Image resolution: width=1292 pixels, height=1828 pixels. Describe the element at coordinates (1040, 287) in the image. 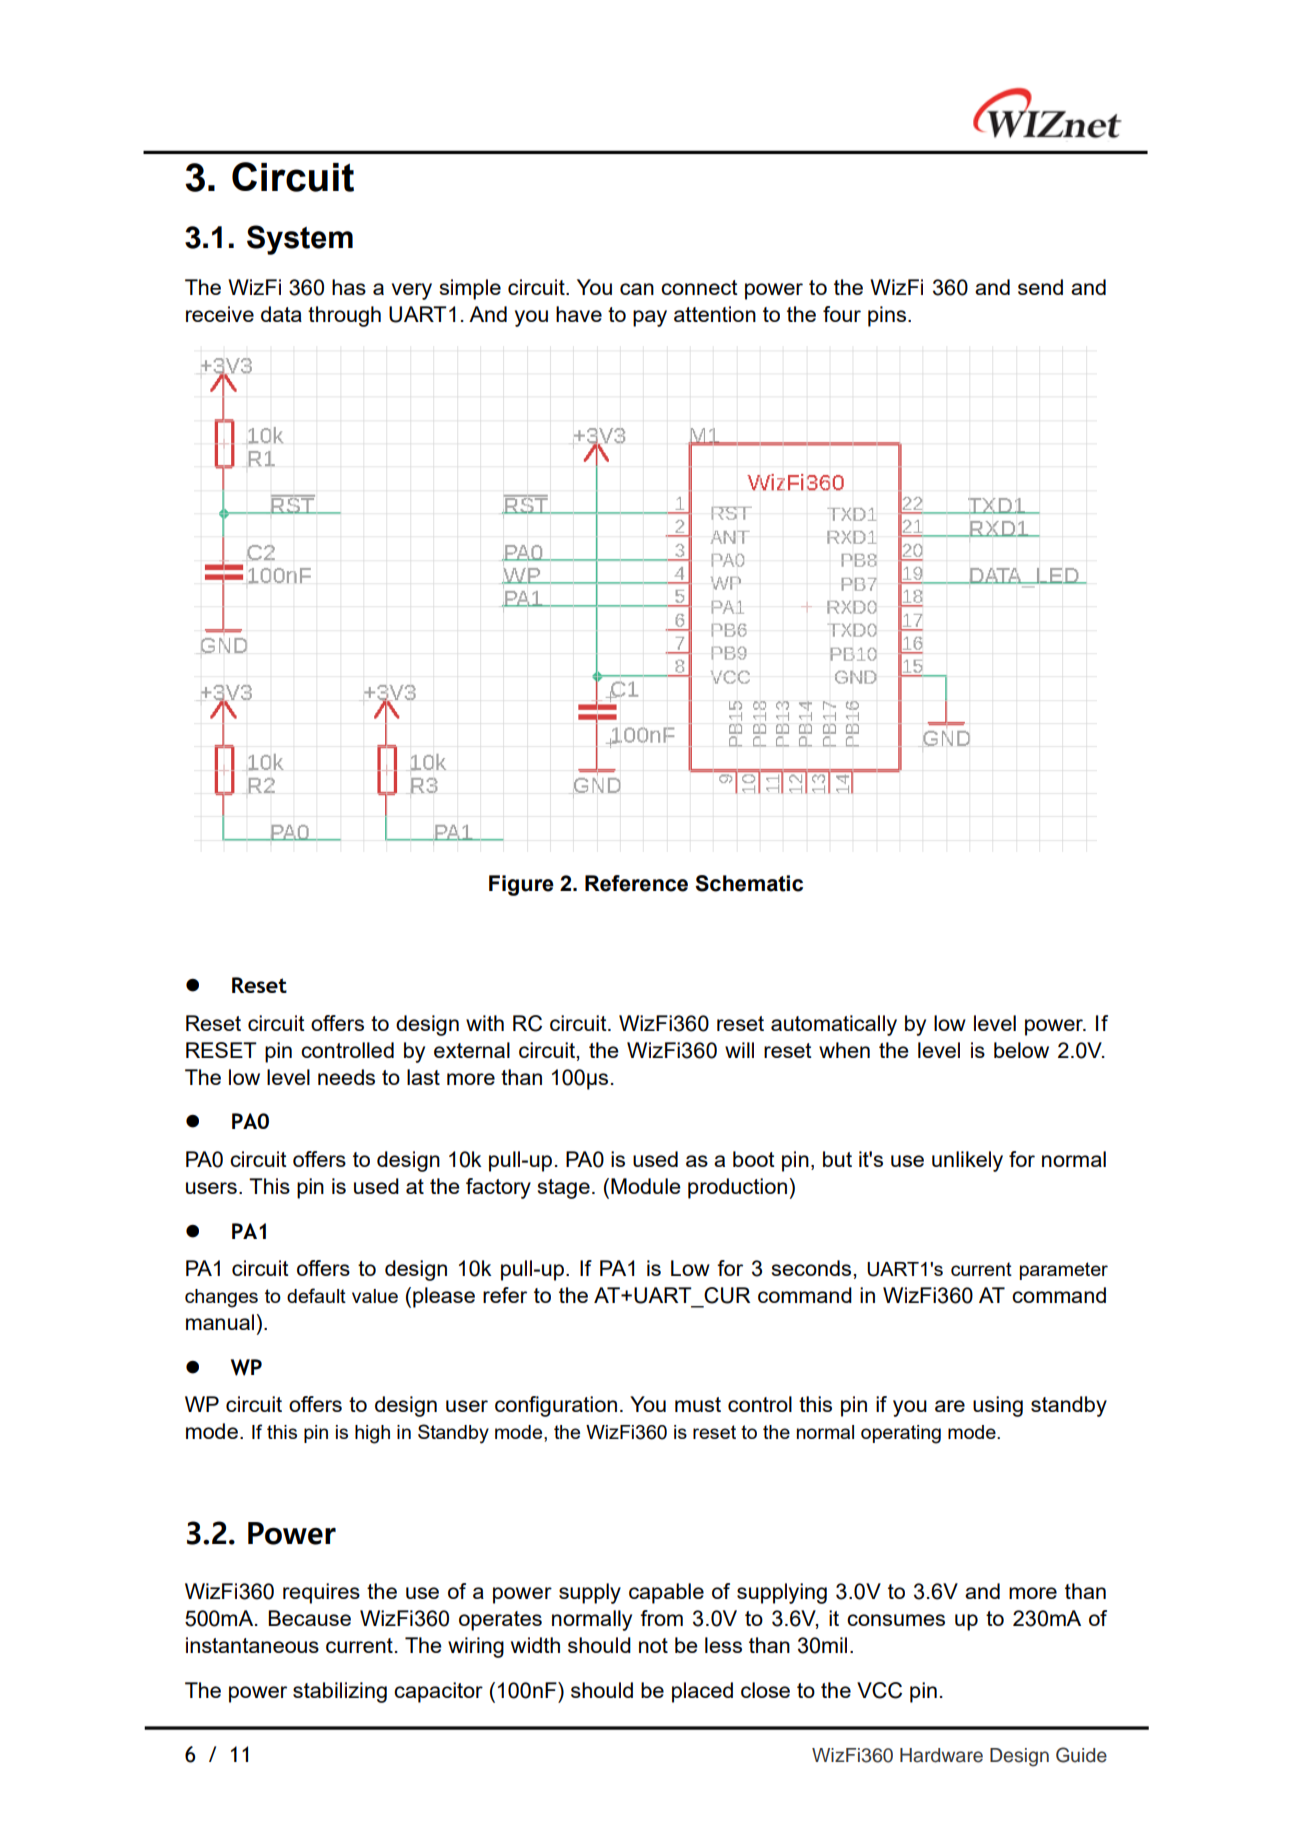

I see `send` at that location.
